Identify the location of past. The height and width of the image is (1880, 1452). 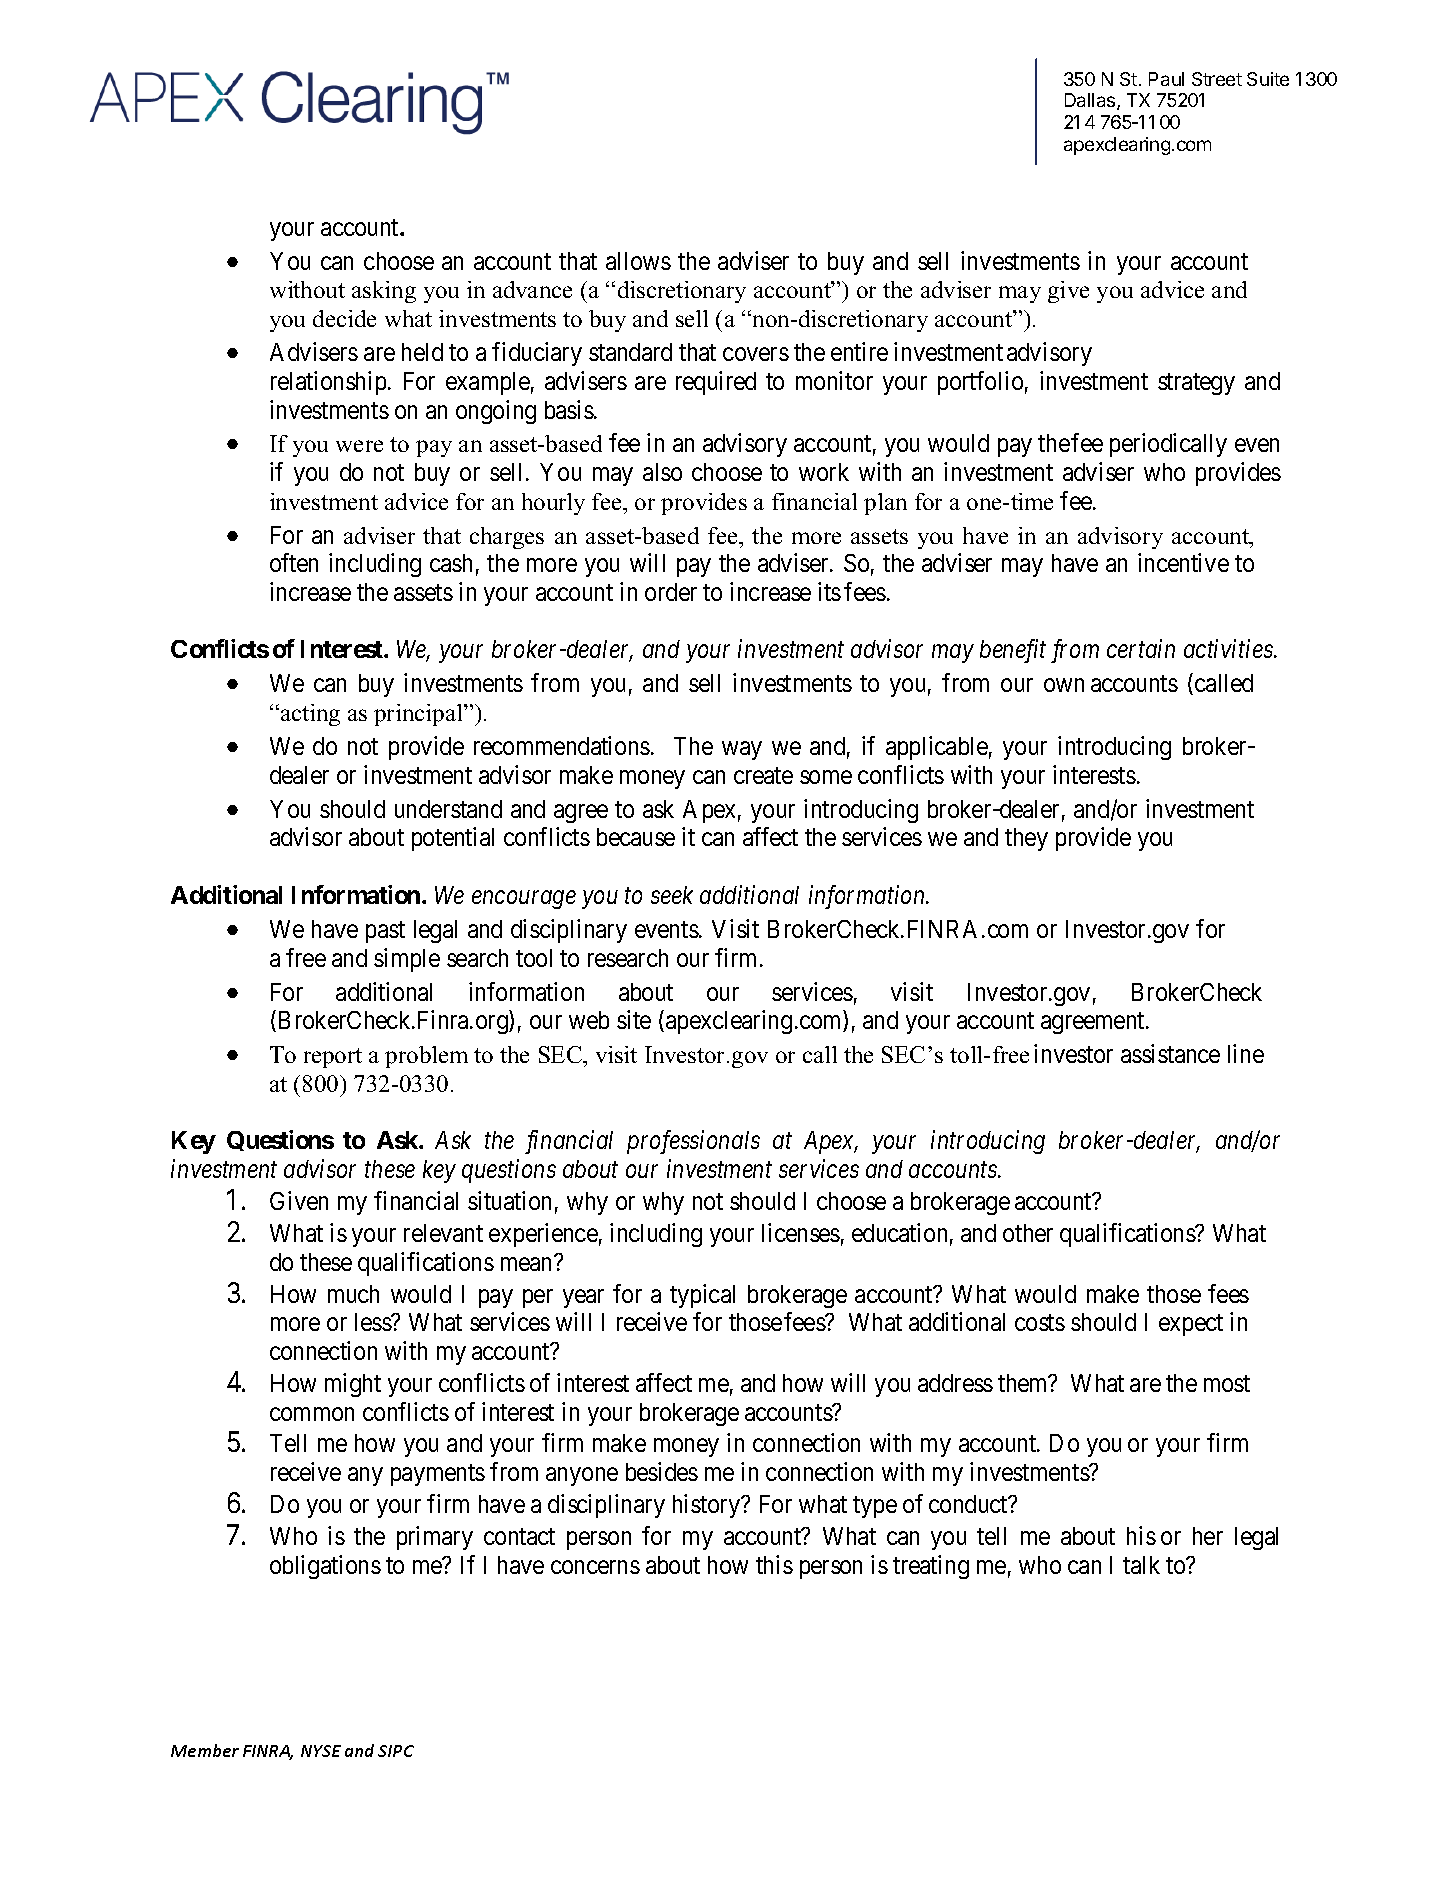
(385, 932).
